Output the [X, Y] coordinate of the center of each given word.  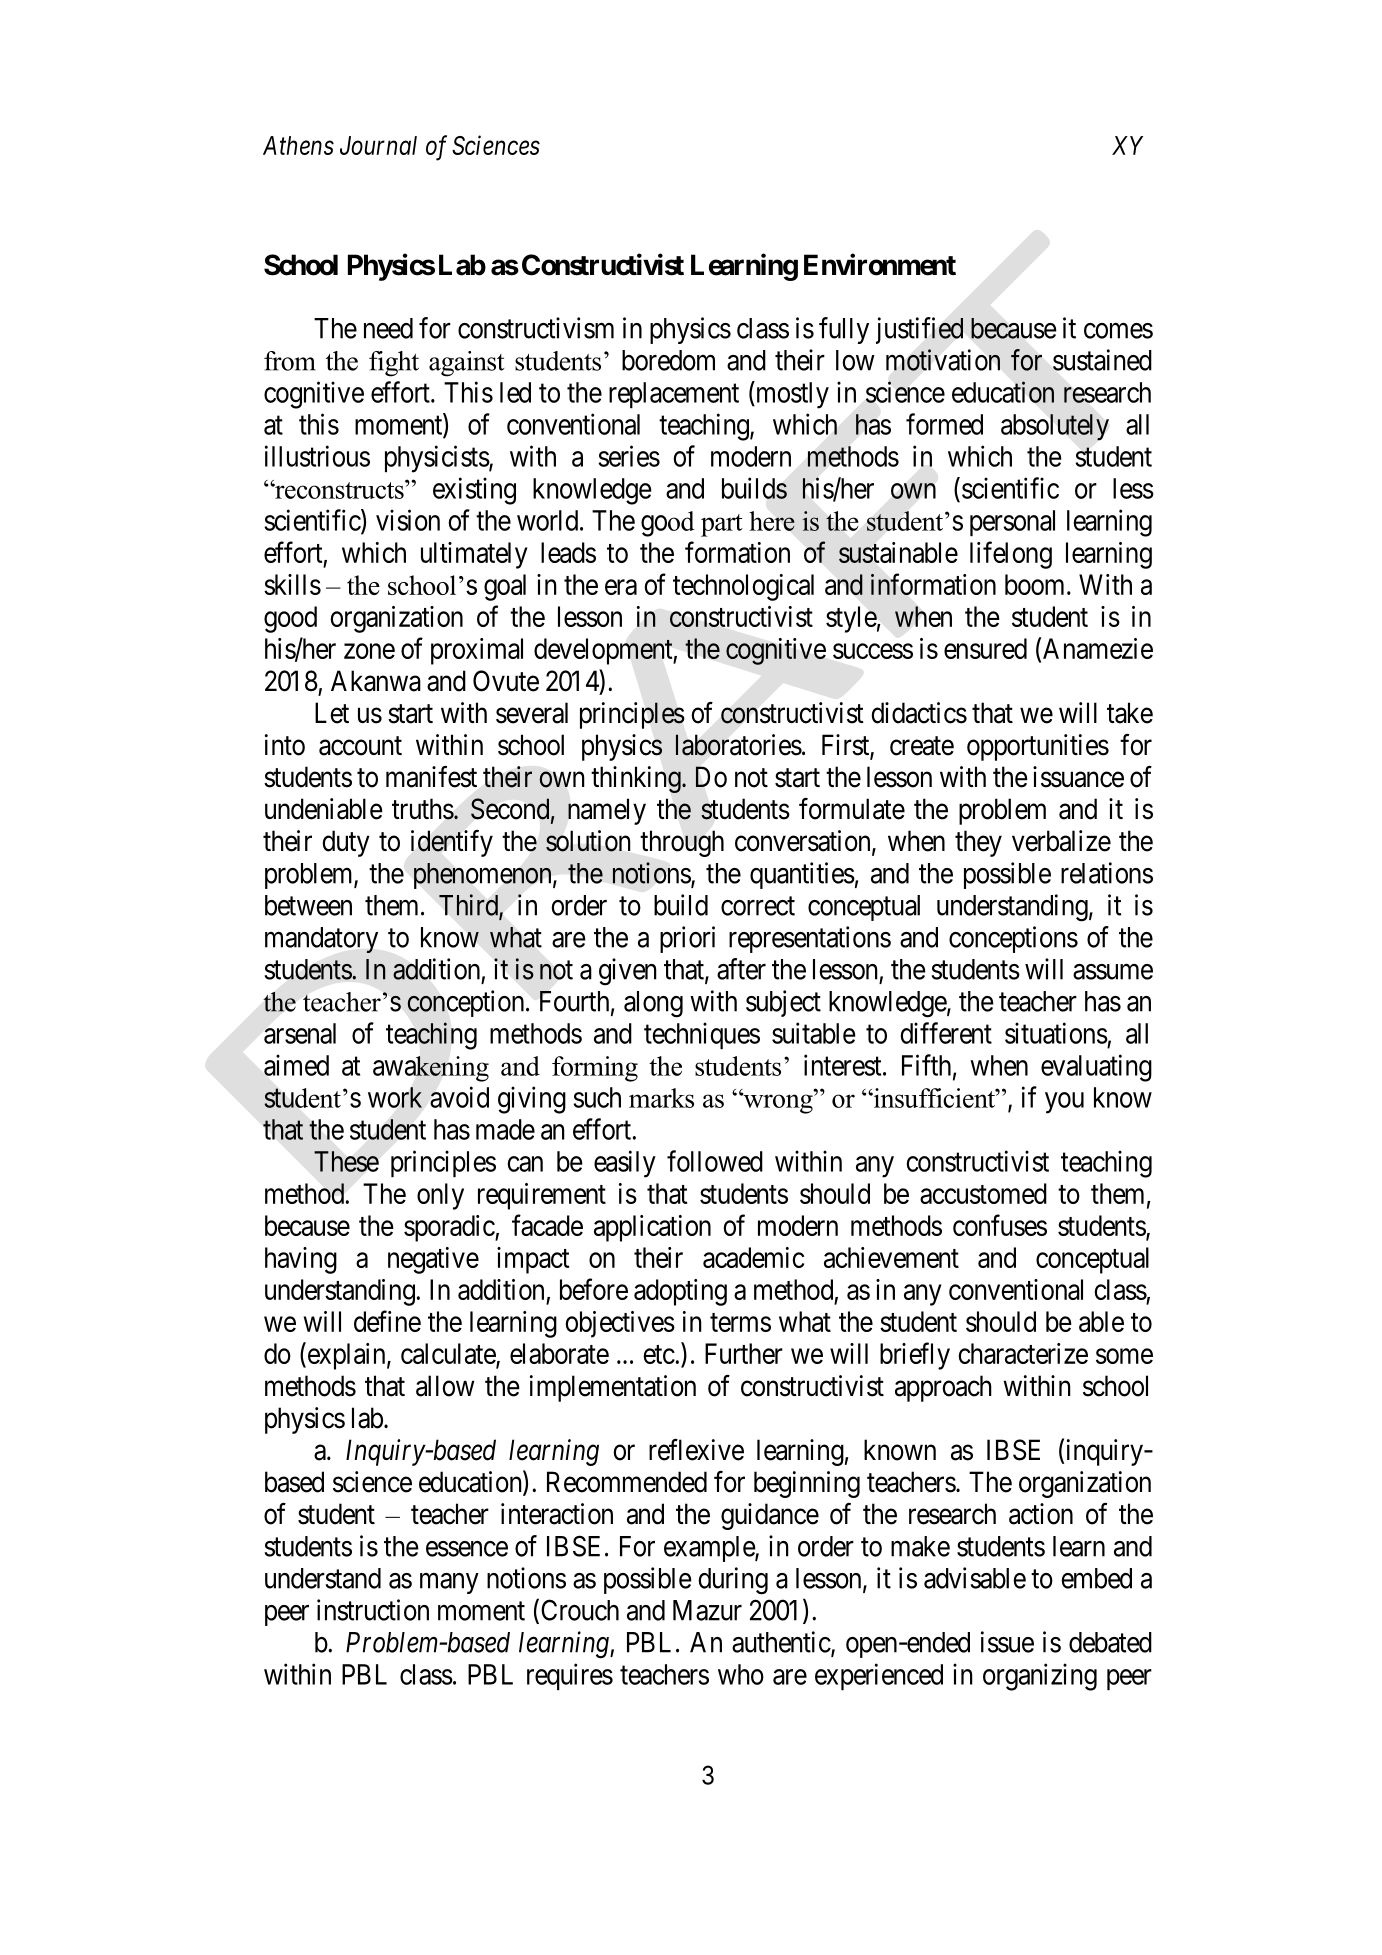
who [741, 1674]
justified [919, 330]
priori [687, 939]
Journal [378, 145]
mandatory [321, 940]
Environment [880, 264]
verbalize [1061, 841]
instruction [373, 1610]
